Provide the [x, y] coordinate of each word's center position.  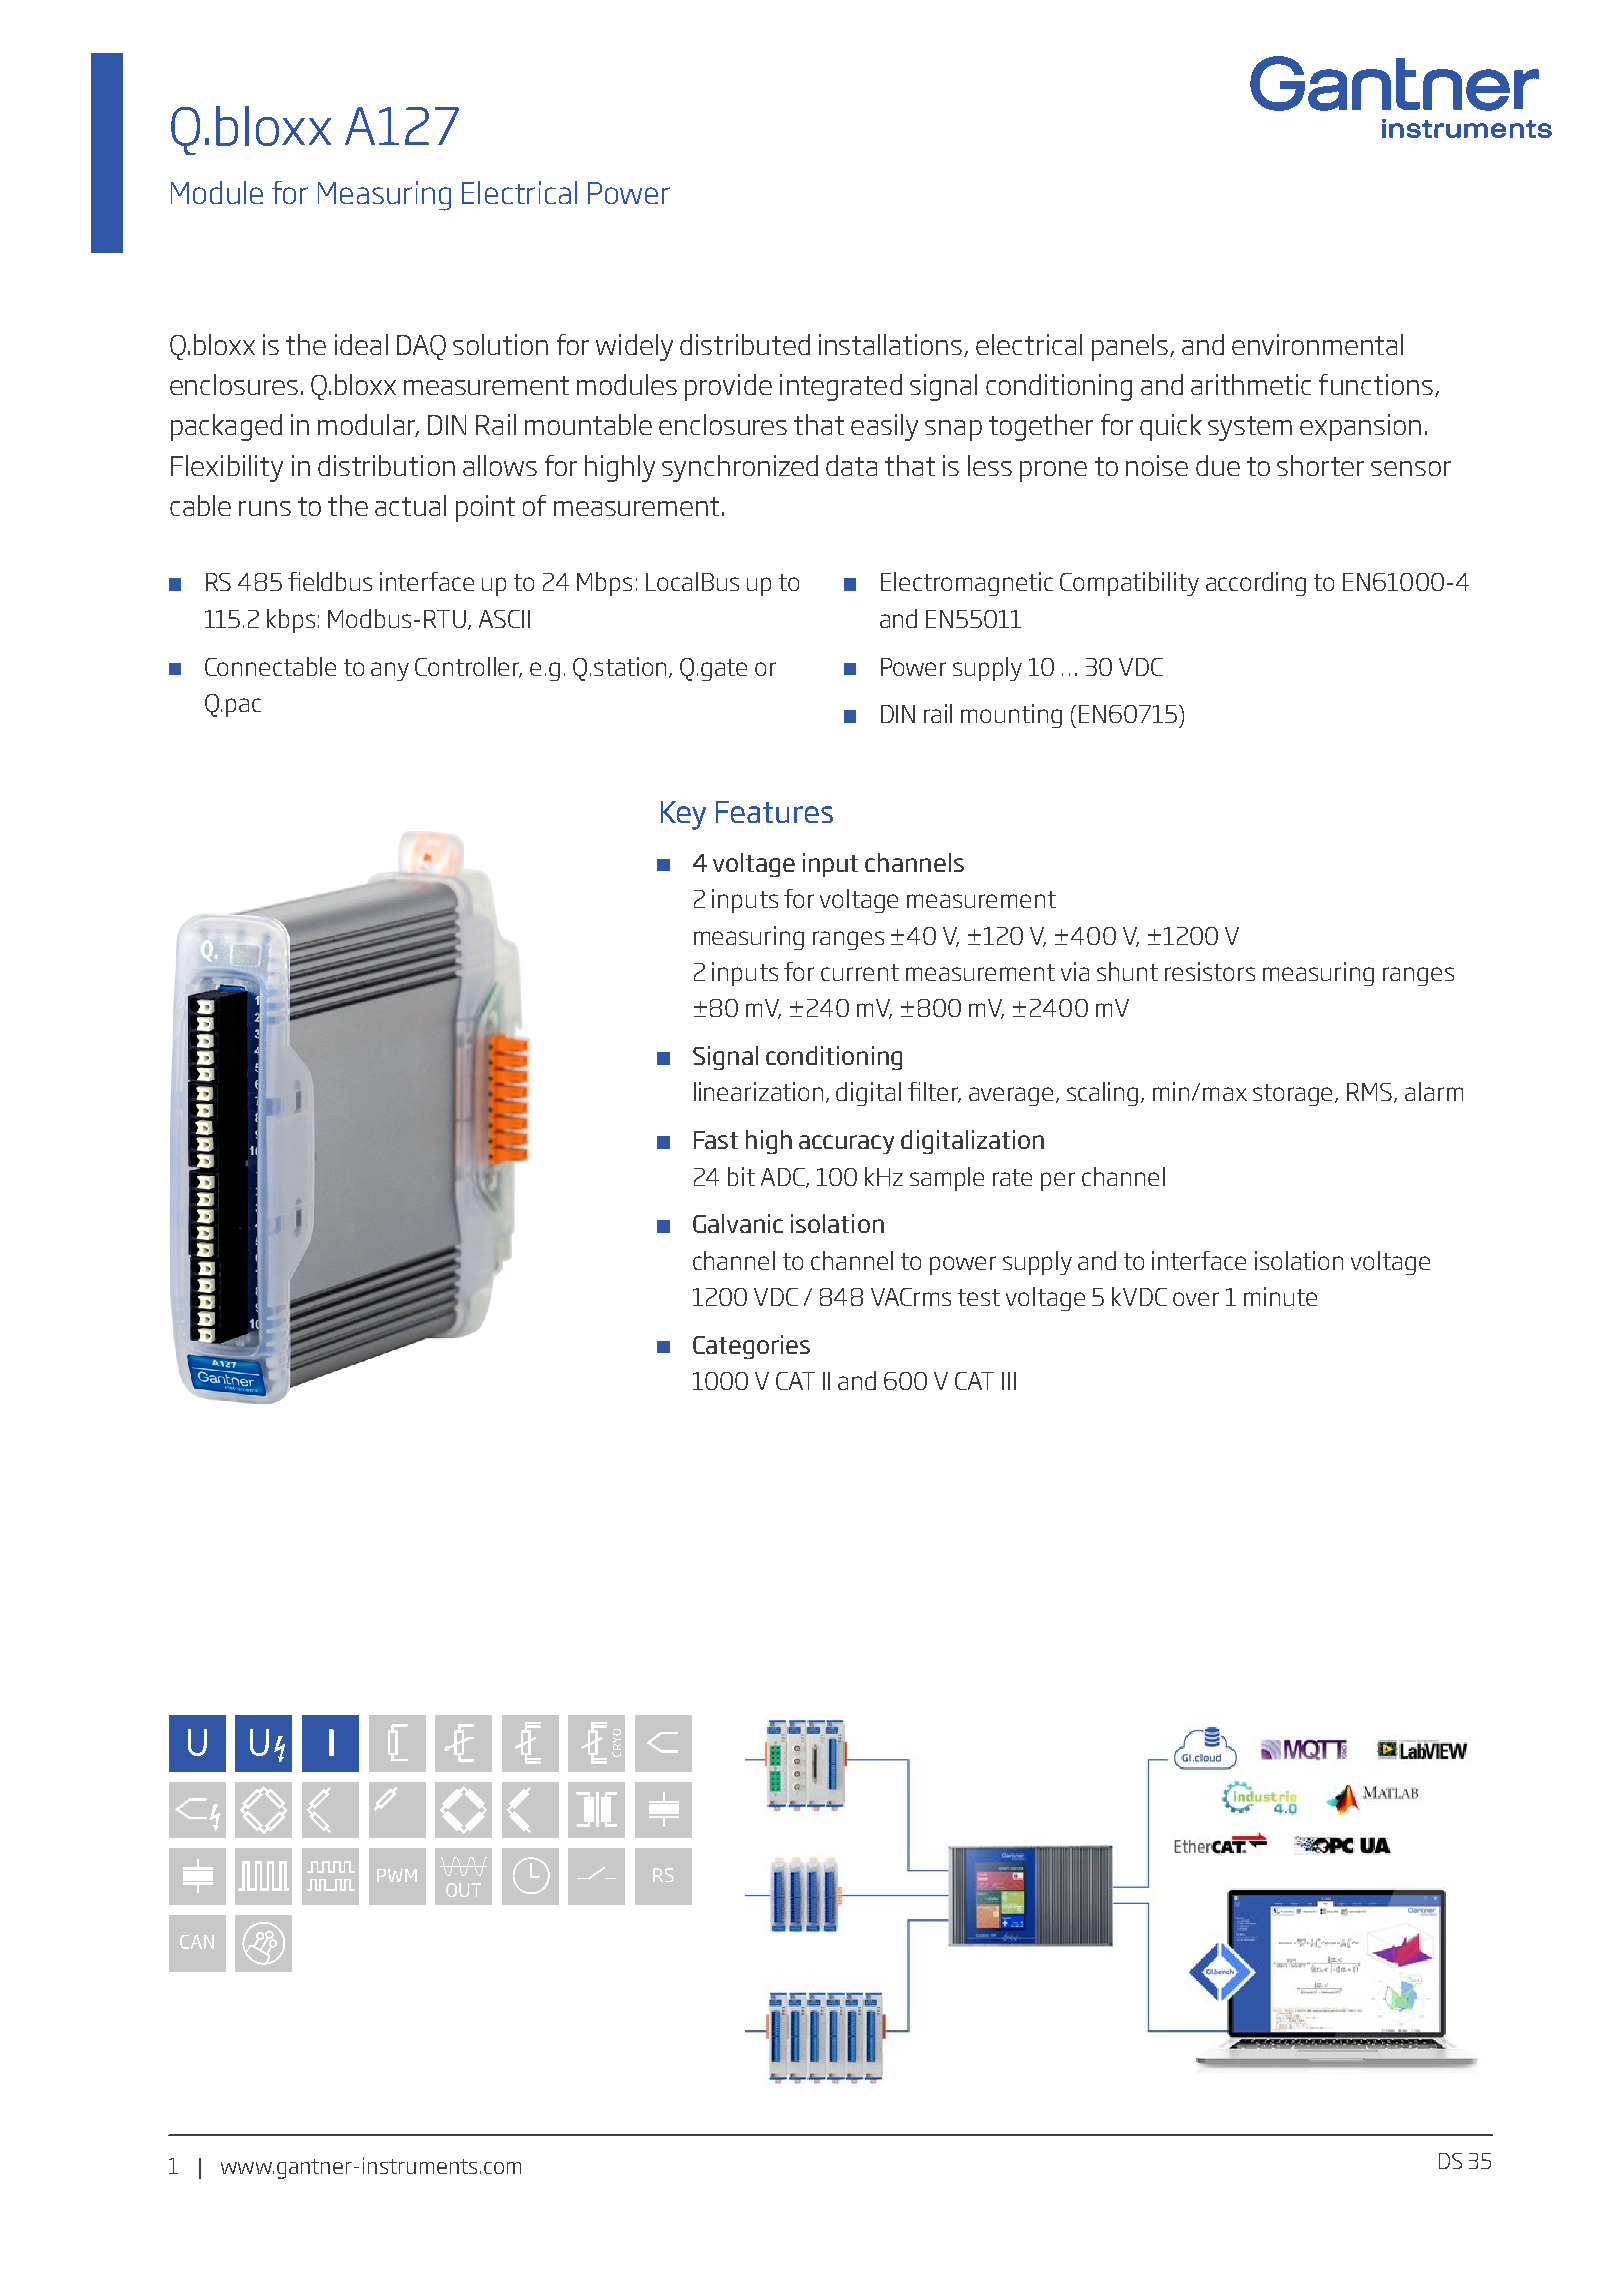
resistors [1210, 971]
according [1256, 584]
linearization [758, 1091]
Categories [751, 1347]
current [860, 972]
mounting [1011, 716]
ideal [361, 344]
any [390, 671]
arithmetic [1251, 384]
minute [1280, 1296]
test [979, 1297]
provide [728, 387]
